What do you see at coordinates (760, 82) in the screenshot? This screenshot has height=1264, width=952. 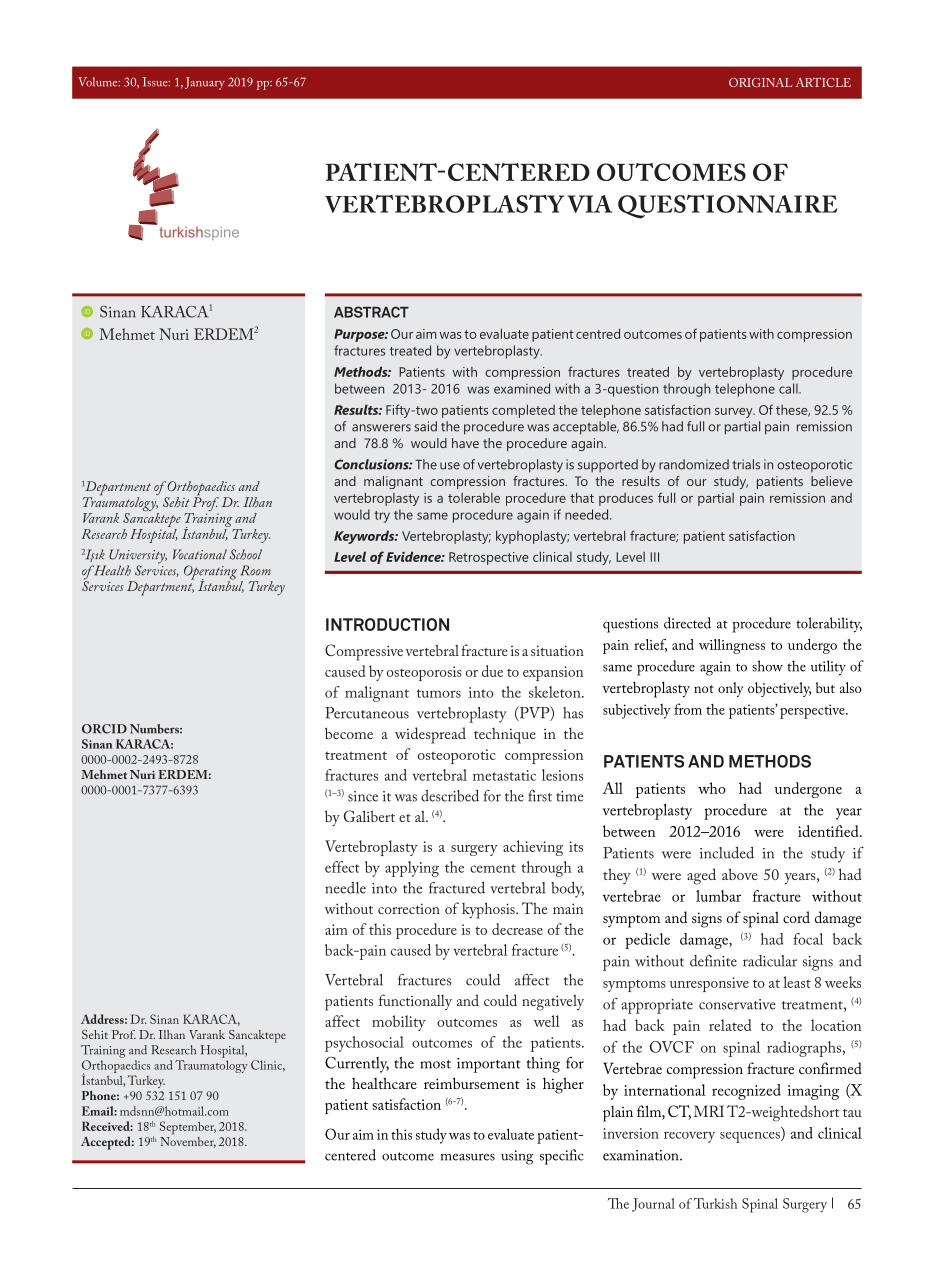 I see `ORIGINAL` at bounding box center [760, 82].
